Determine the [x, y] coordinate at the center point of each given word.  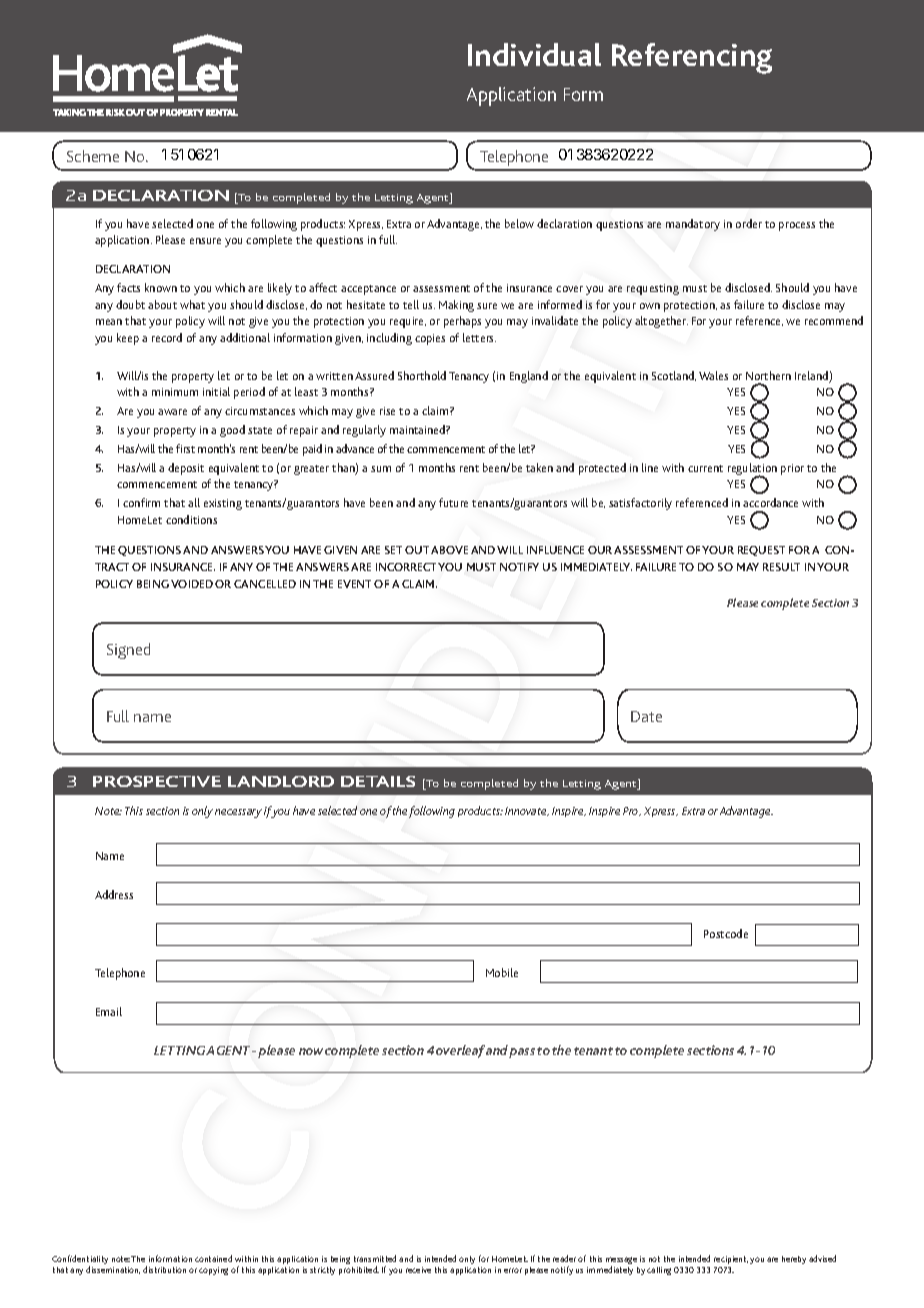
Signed [128, 651]
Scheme [93, 156]
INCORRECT [407, 567]
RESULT [781, 567]
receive [418, 1270]
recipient [731, 1260]
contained [213, 1258]
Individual [534, 54]
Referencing [692, 58]
